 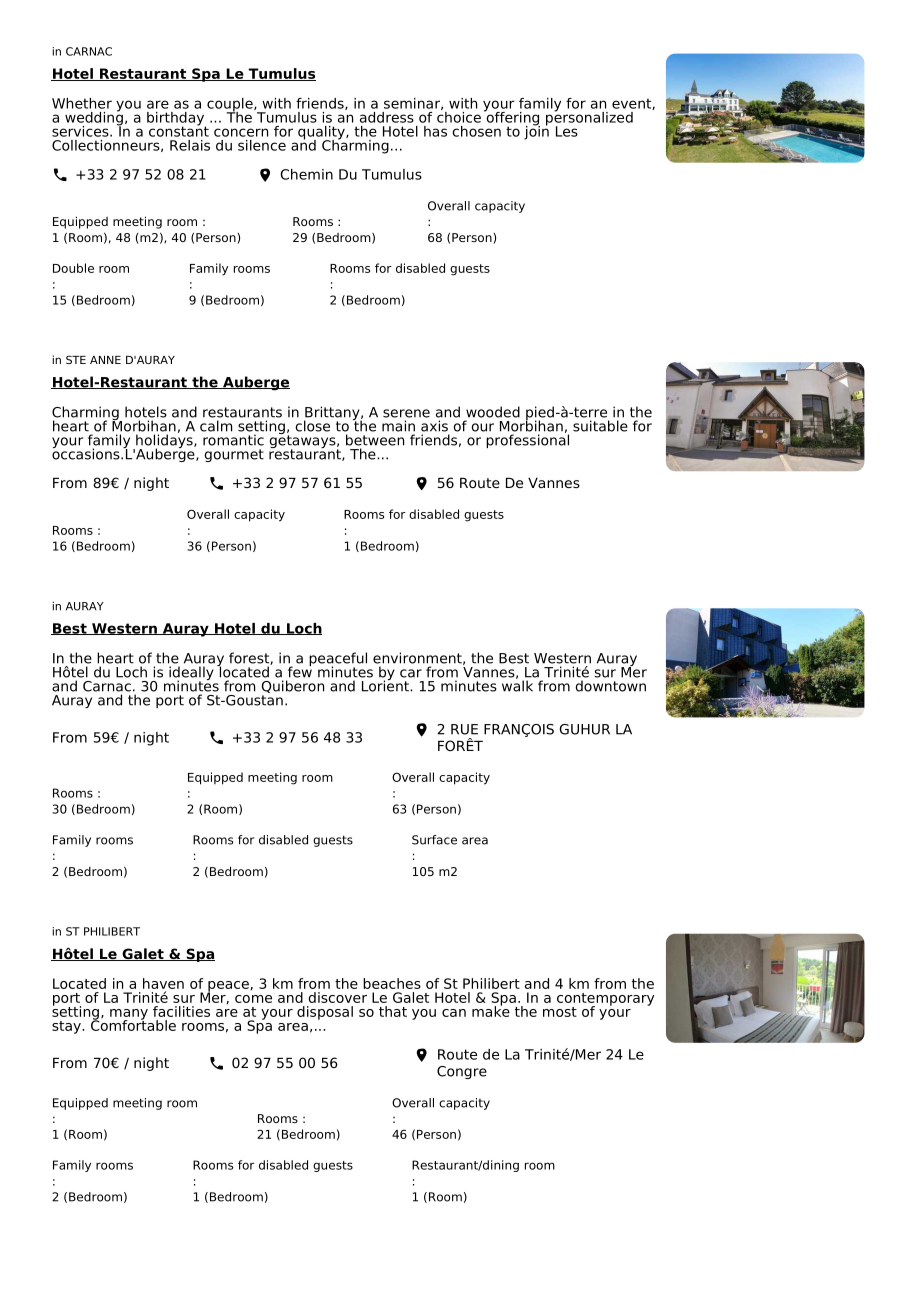 What do you see at coordinates (527, 440) in the screenshot?
I see `professional` at bounding box center [527, 440].
